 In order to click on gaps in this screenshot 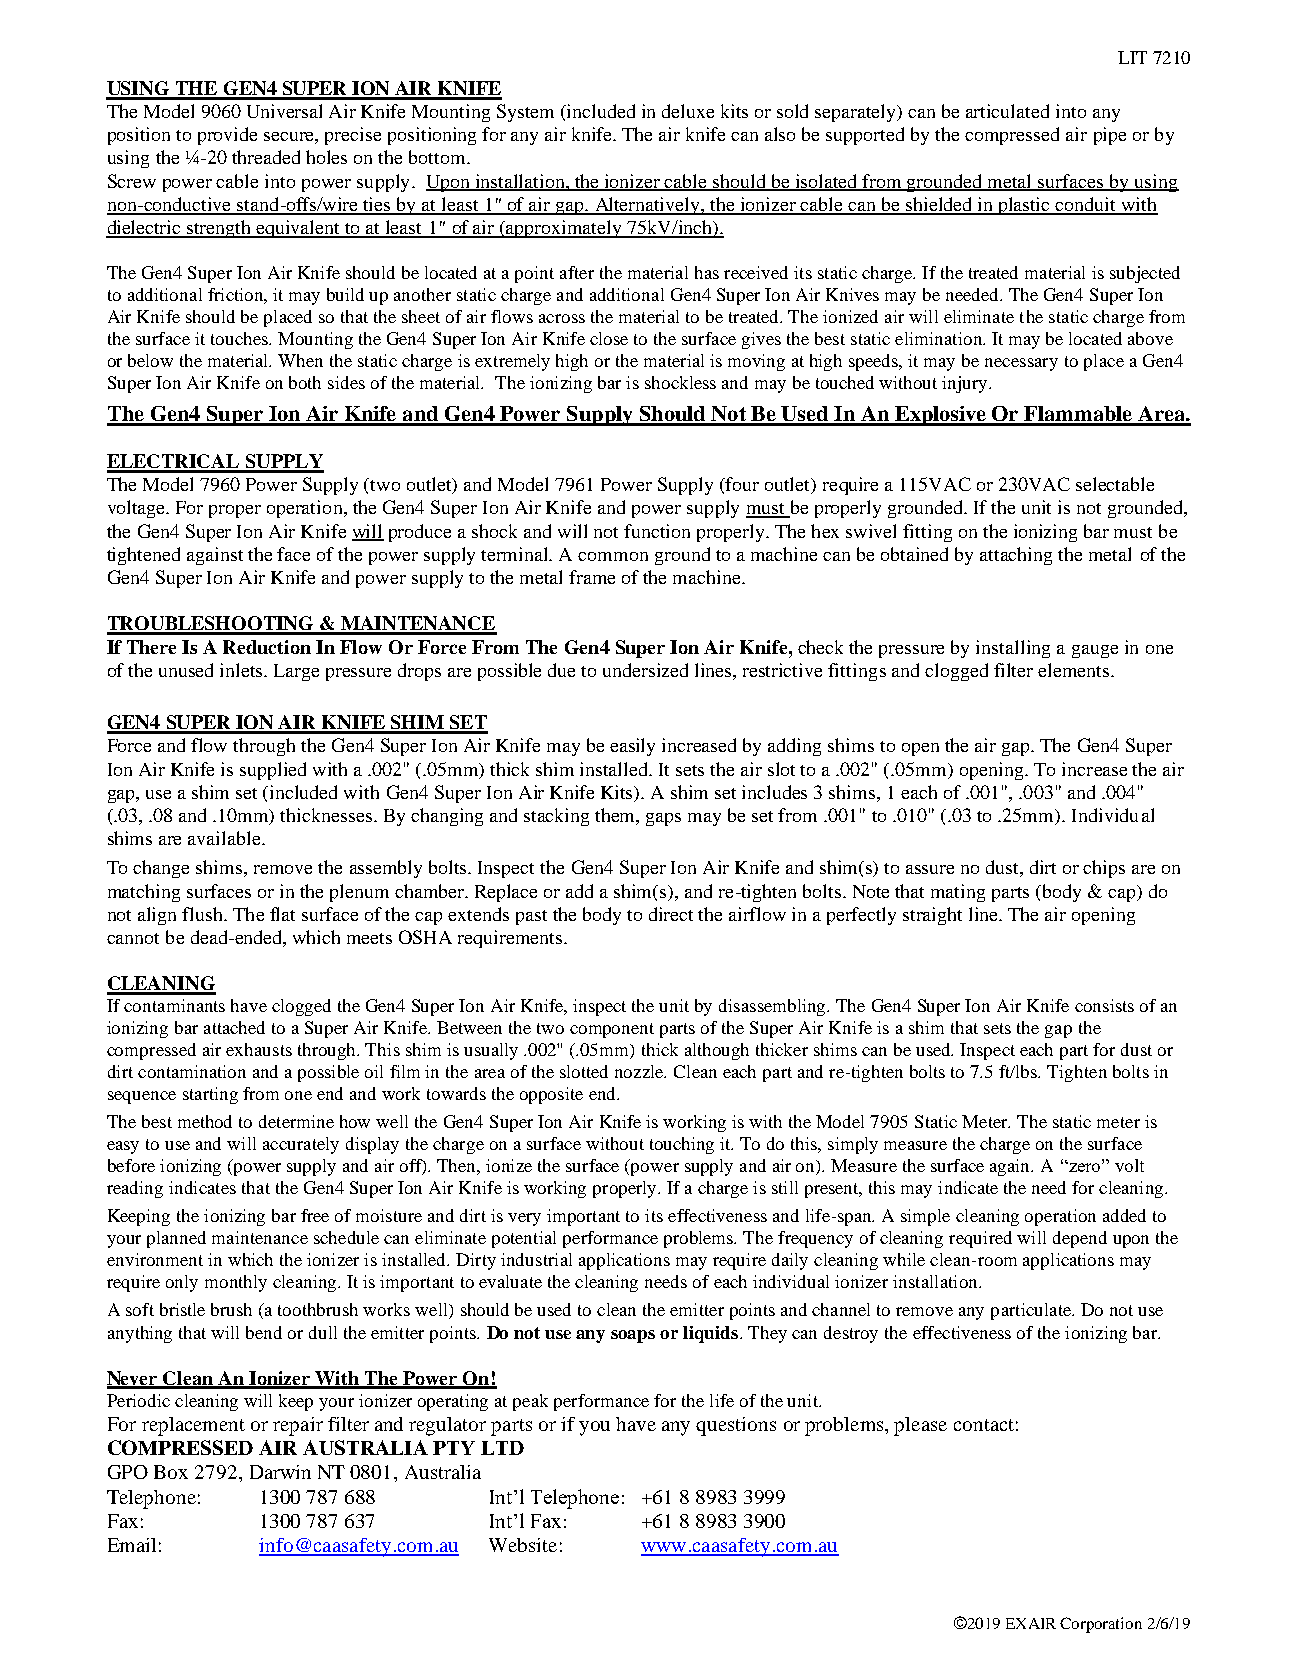, I will do `click(663, 819)`.
